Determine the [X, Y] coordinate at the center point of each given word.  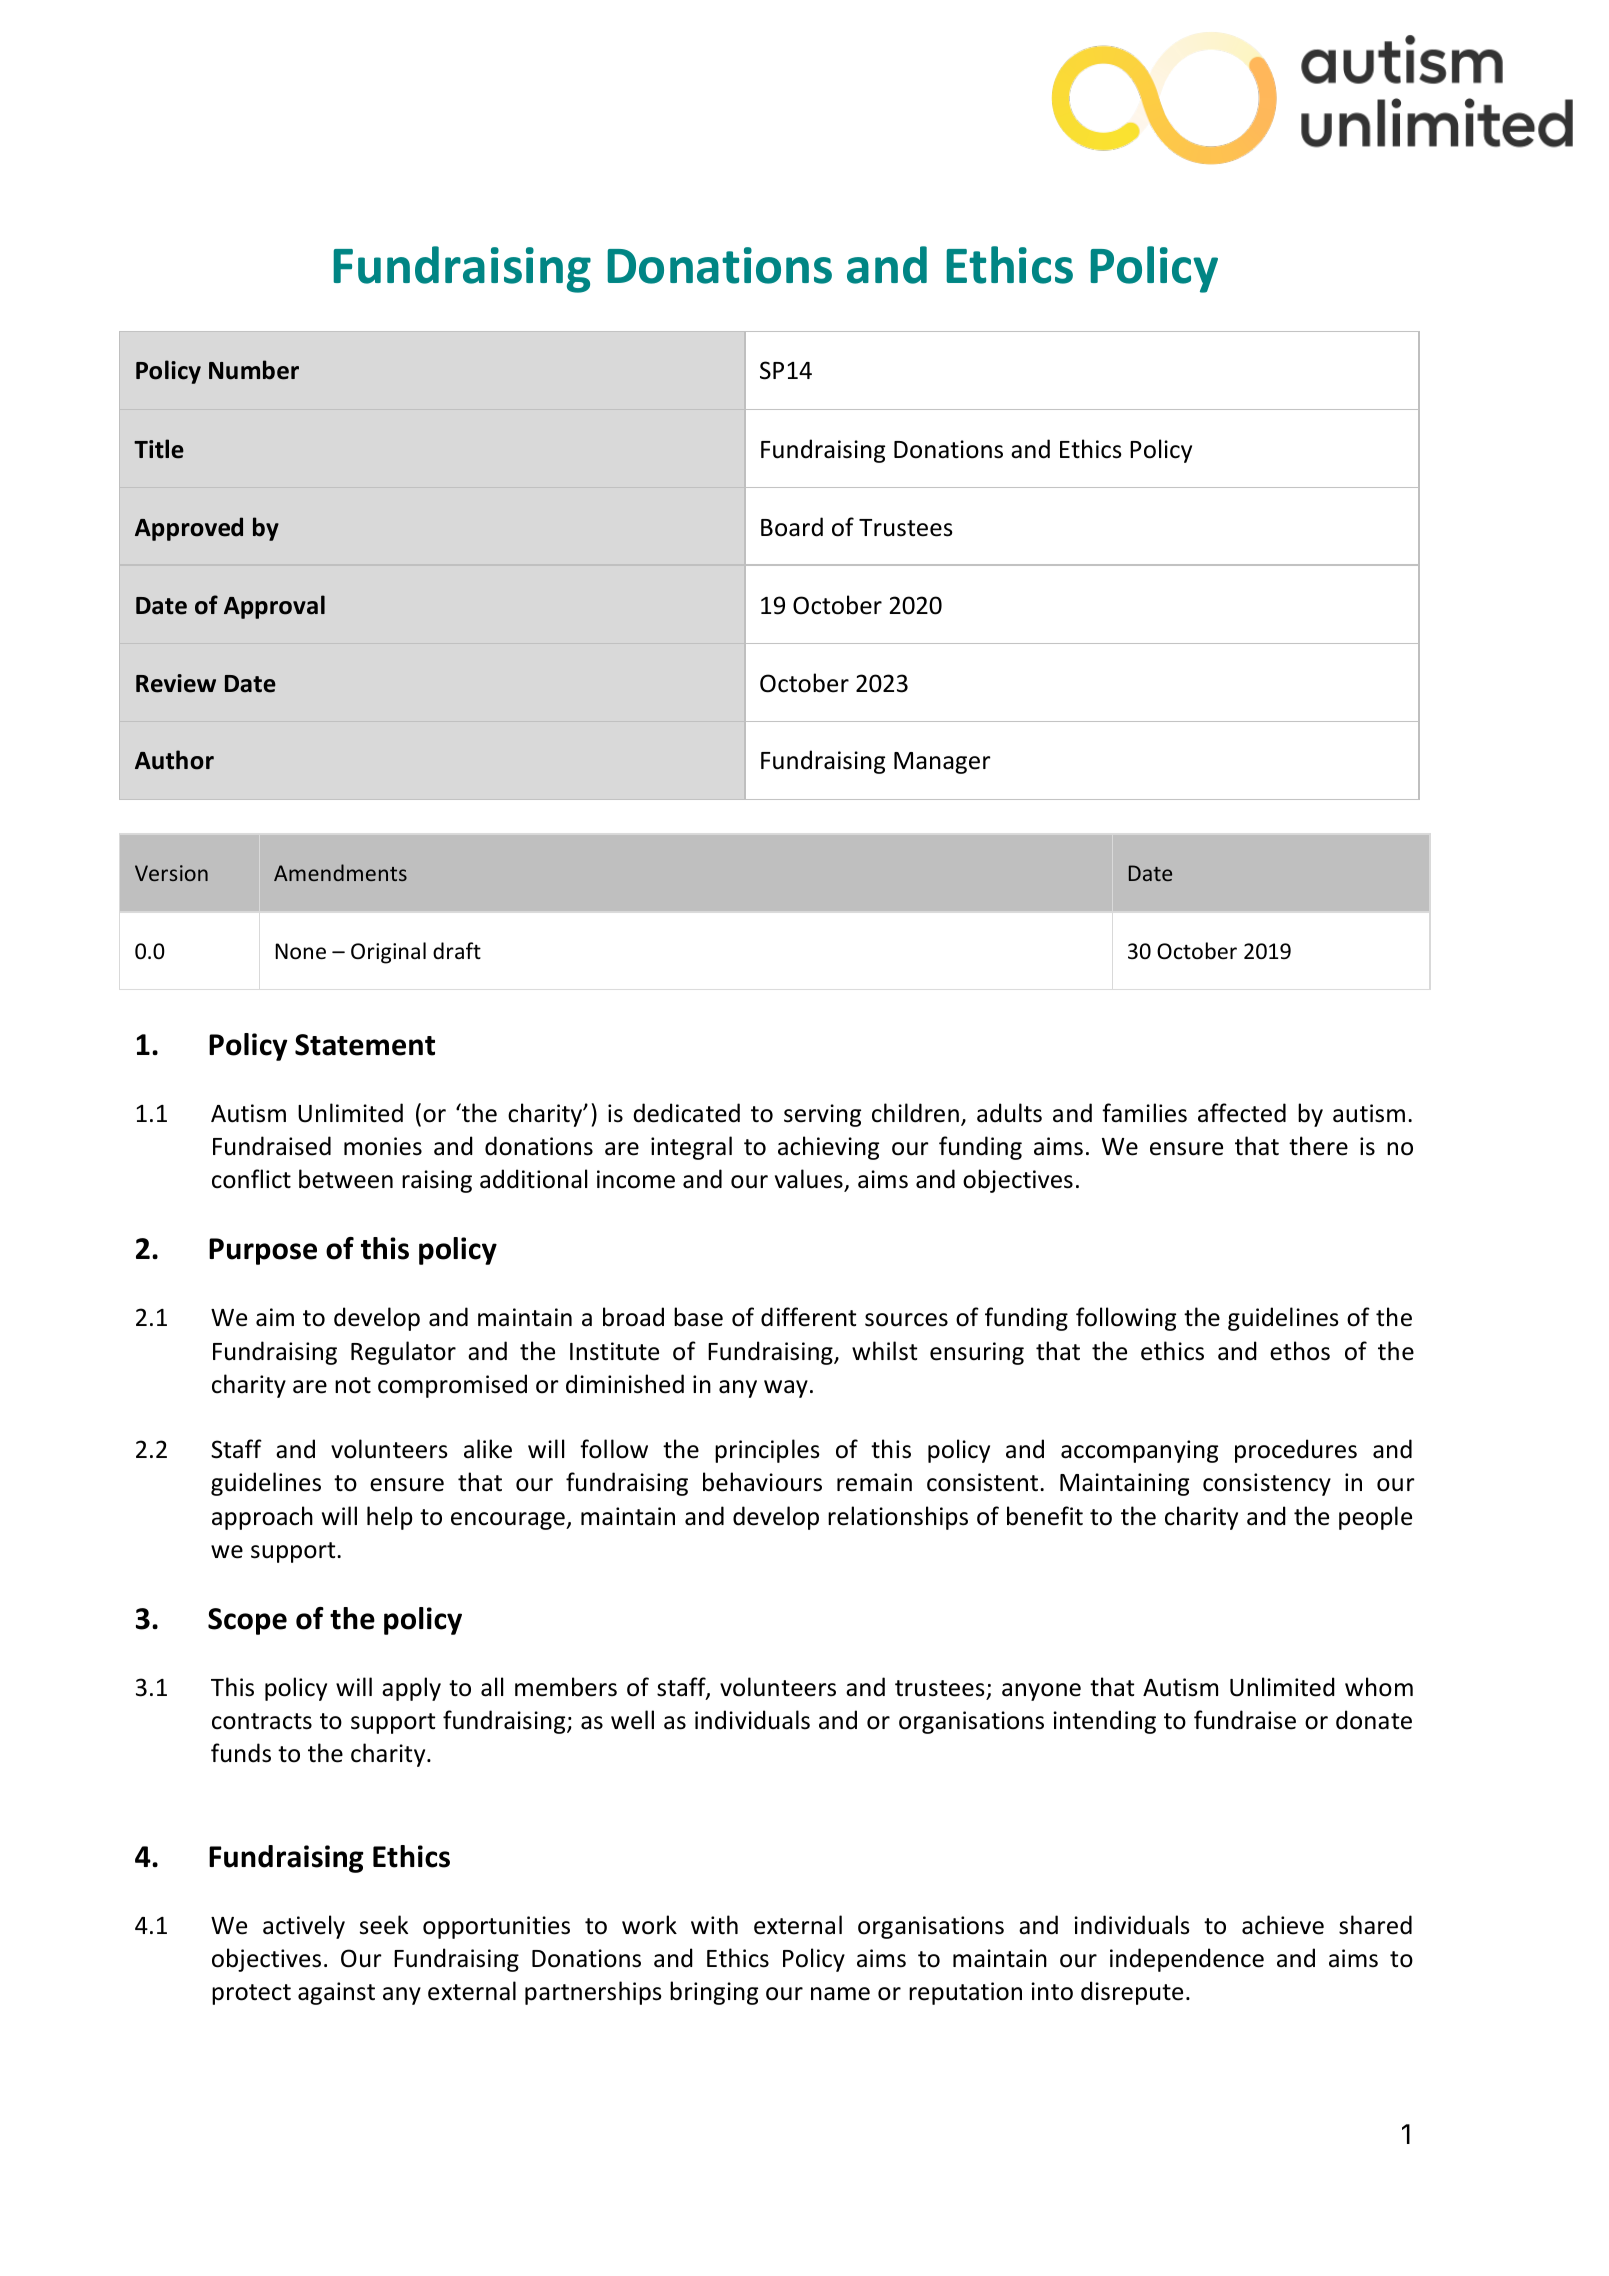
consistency [1267, 1484]
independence [1187, 1960]
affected [1242, 1113]
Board [792, 527]
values [810, 1180]
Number [254, 370]
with [714, 1925]
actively [304, 1927]
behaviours [762, 1482]
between [346, 1179]
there [1318, 1146]
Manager [942, 763]
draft [457, 950]
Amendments [340, 872]
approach [262, 1518]
